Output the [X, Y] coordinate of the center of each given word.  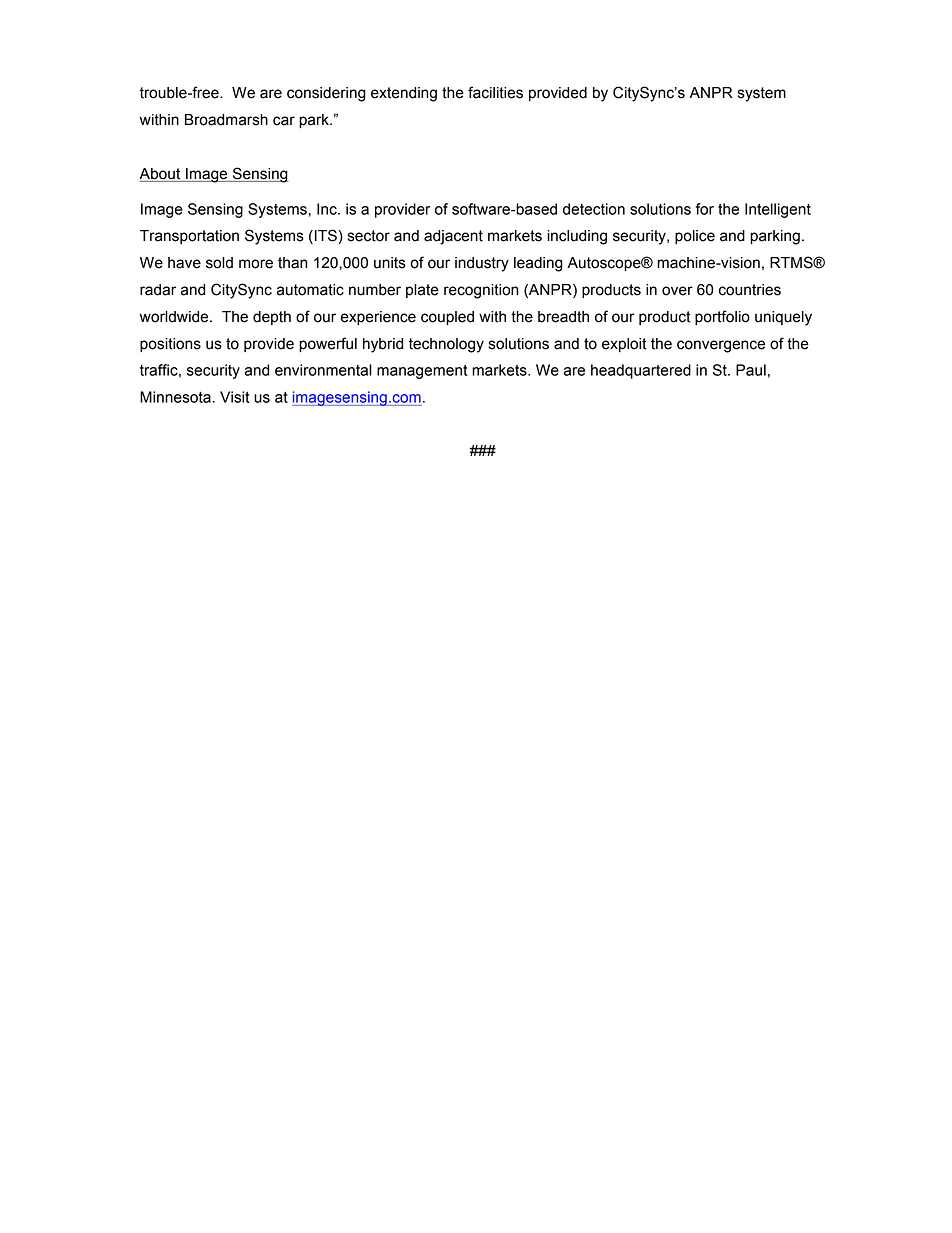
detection [594, 209]
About [159, 174]
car [284, 121]
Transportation [189, 237]
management [422, 372]
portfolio [722, 317]
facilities [495, 92]
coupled [447, 318]
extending [404, 94]
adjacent [453, 237]
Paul [751, 370]
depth [272, 318]
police [695, 237]
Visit [235, 397]
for [705, 209]
